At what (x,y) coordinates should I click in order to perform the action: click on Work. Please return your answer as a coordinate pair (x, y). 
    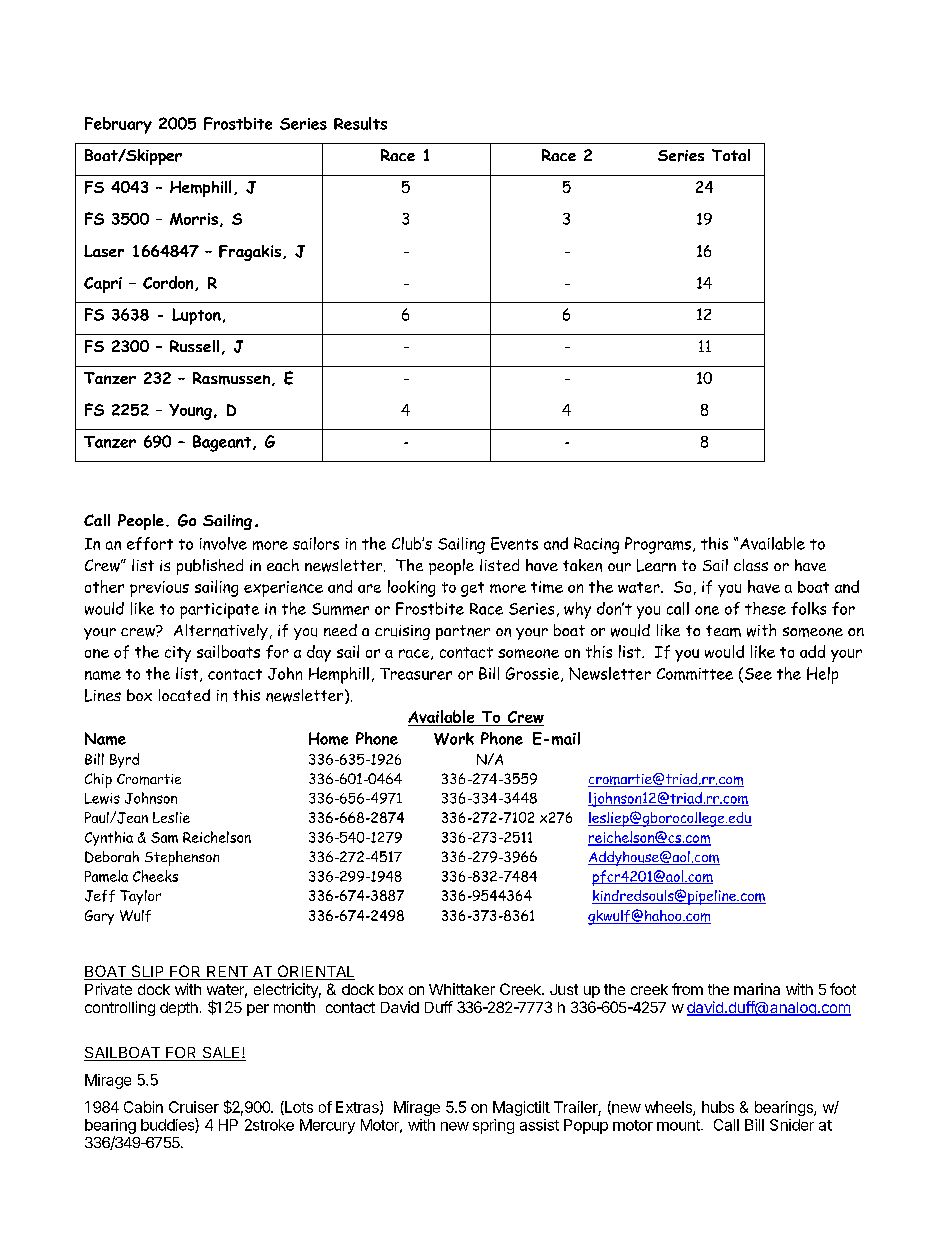
    Looking at the image, I should click on (454, 738).
